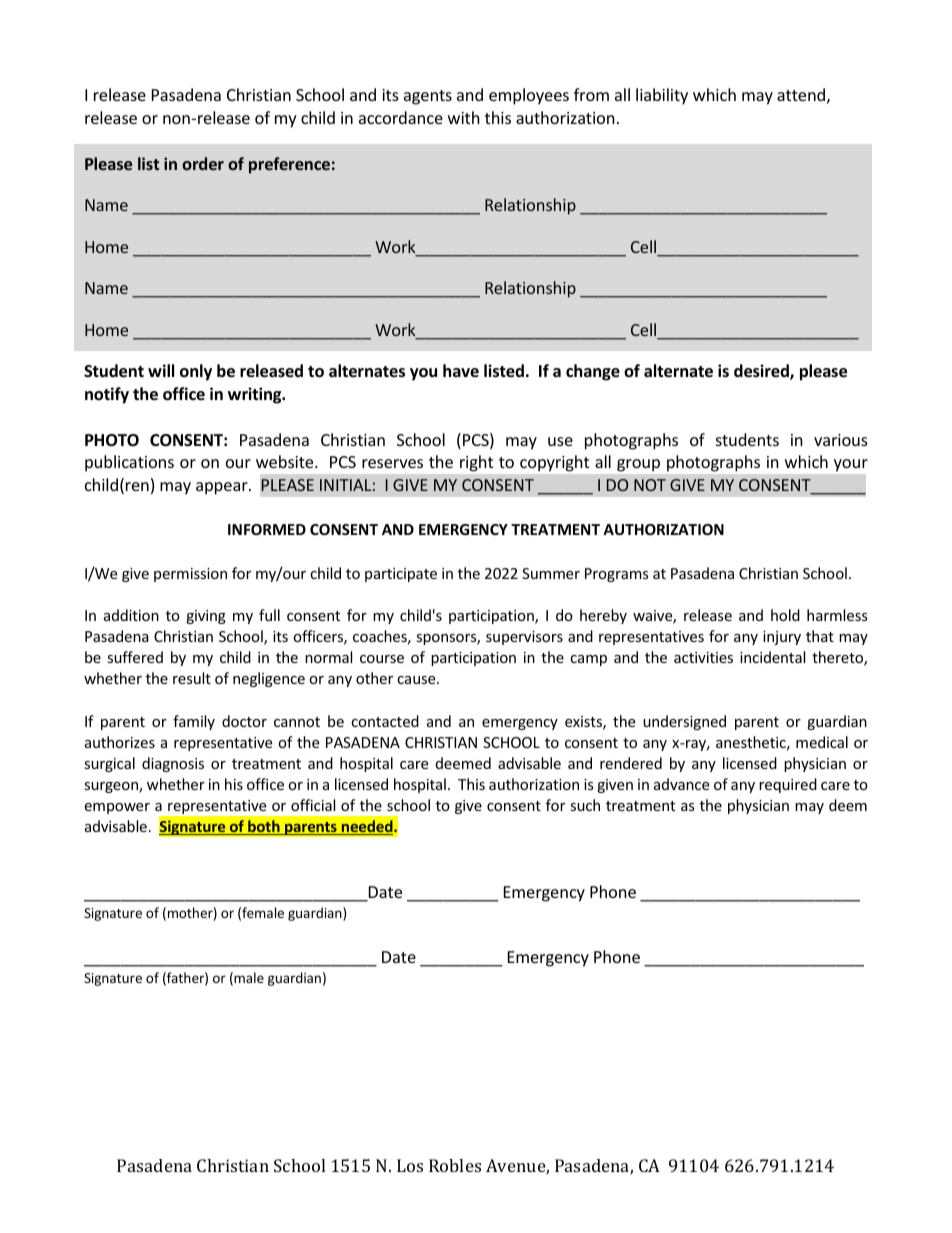 The width and height of the page is (952, 1233). Describe the element at coordinates (841, 440) in the page. I see `various` at that location.
